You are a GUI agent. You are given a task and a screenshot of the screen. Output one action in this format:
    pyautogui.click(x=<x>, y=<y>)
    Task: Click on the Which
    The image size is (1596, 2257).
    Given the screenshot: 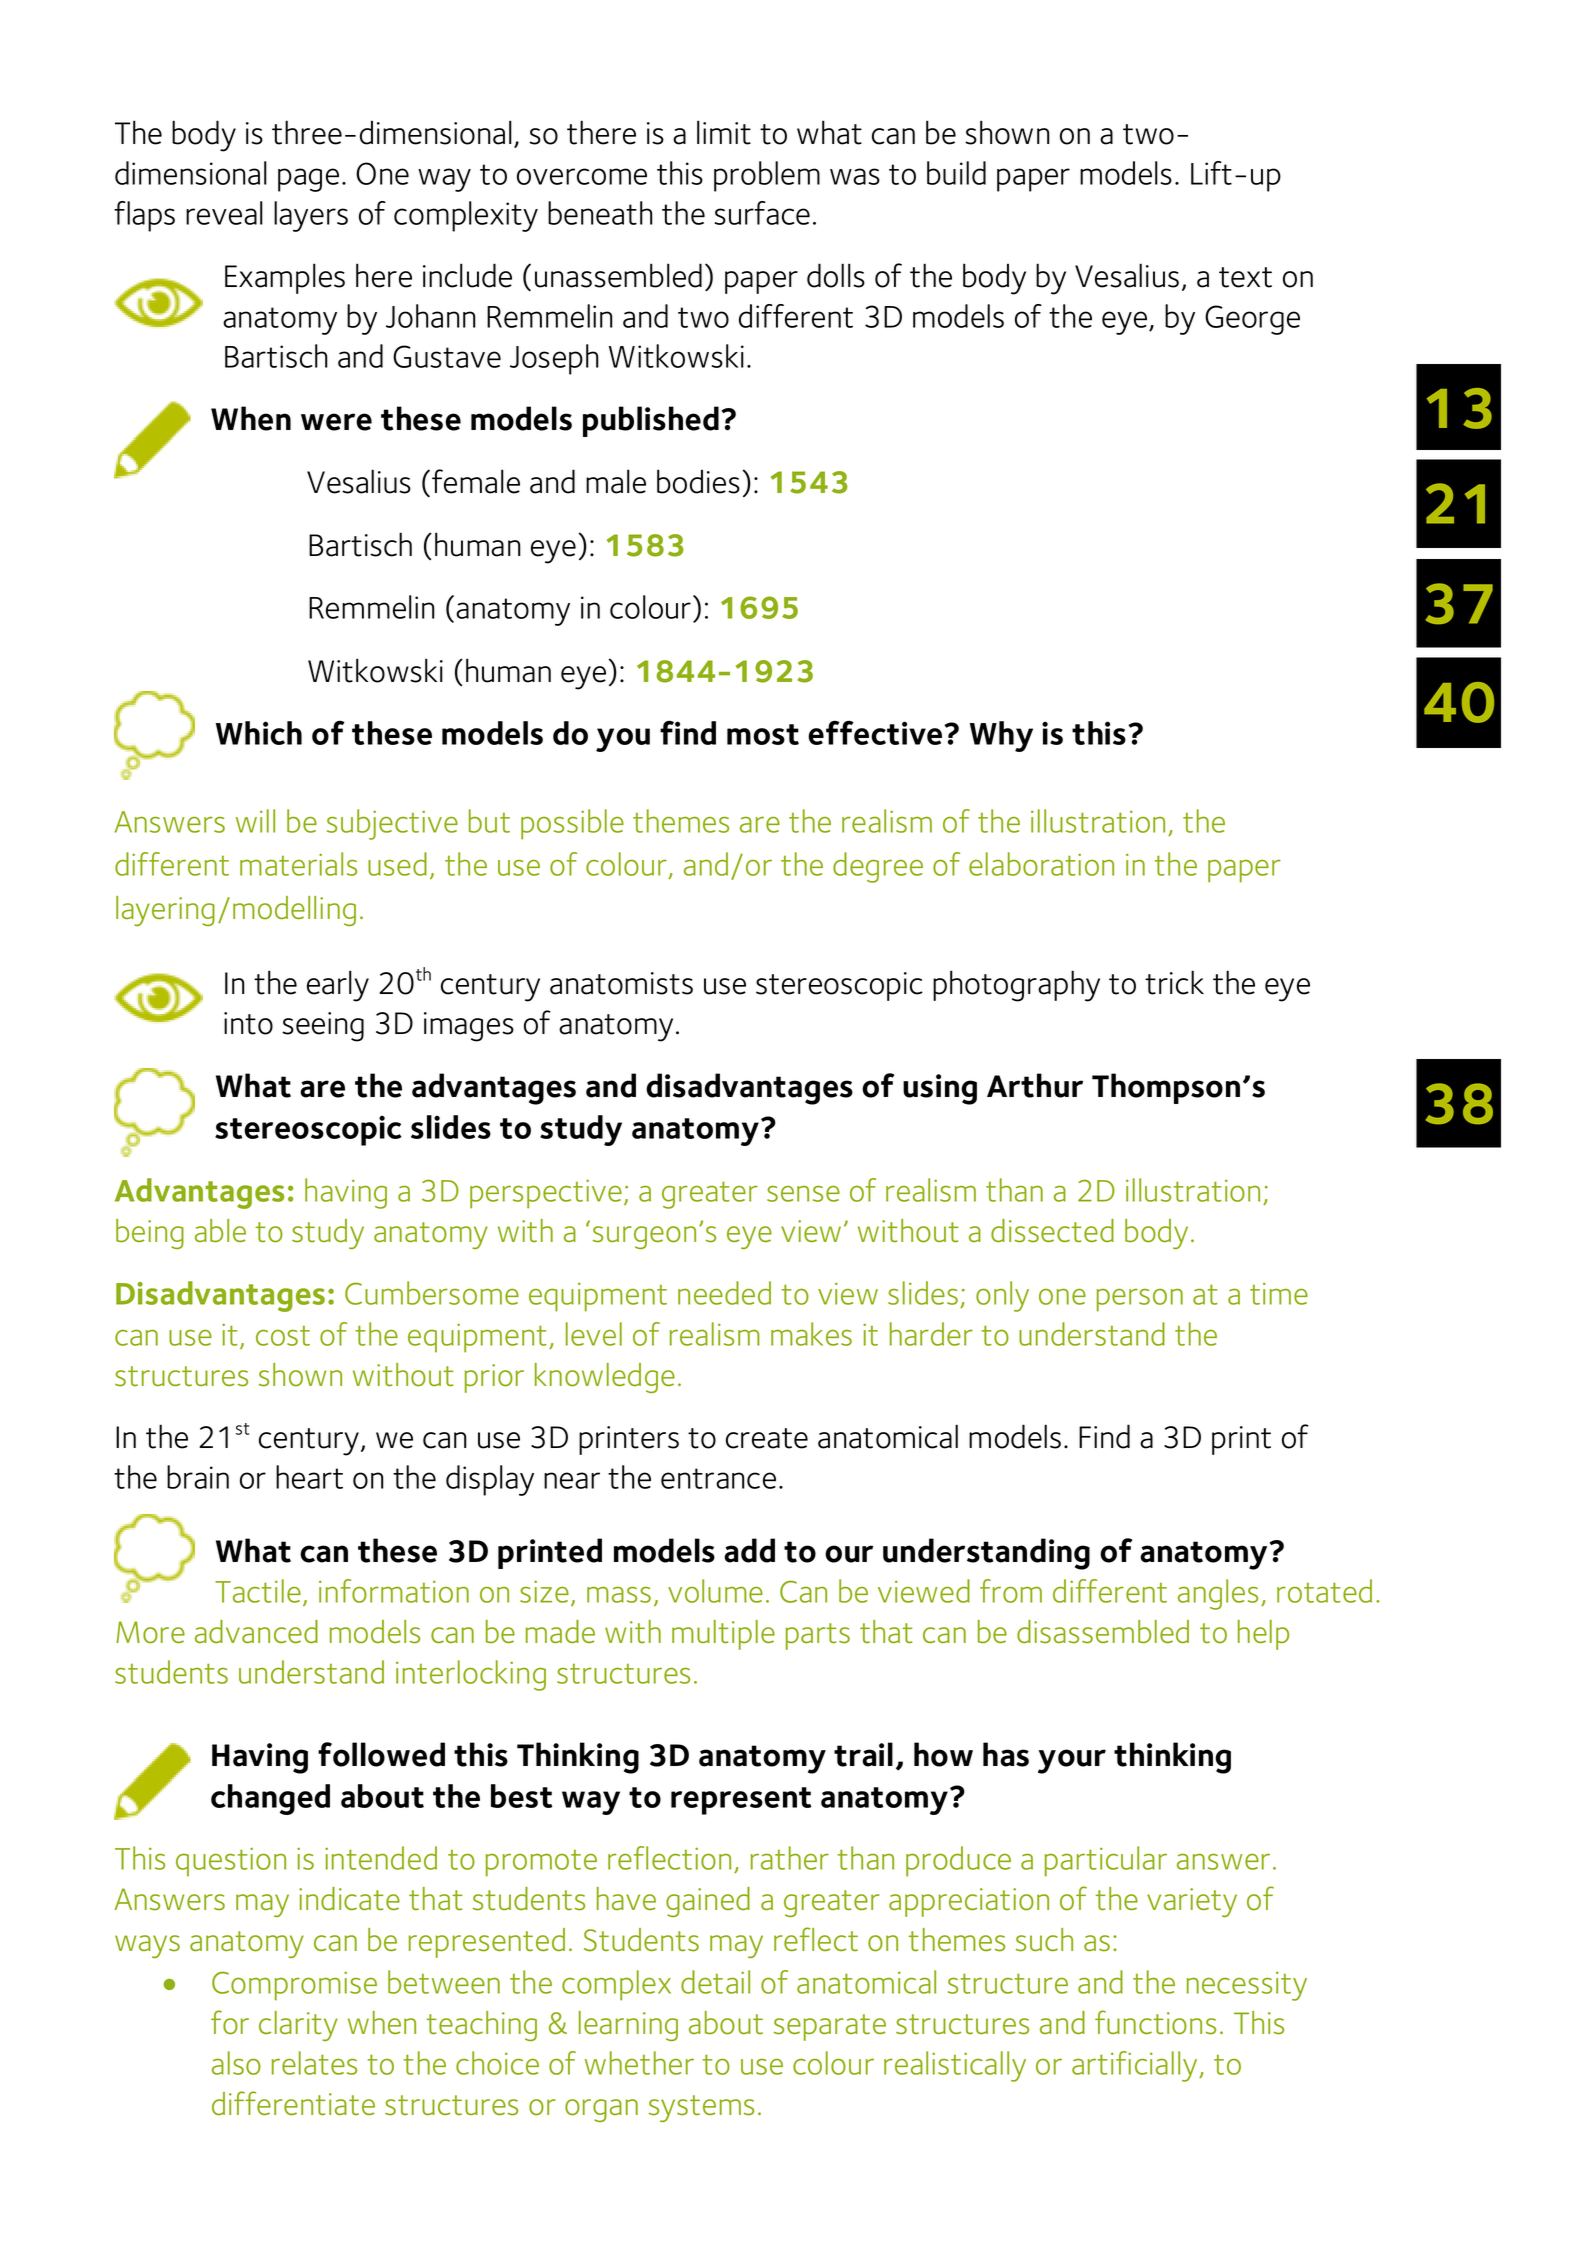 What is the action you would take?
    pyautogui.click(x=259, y=733)
